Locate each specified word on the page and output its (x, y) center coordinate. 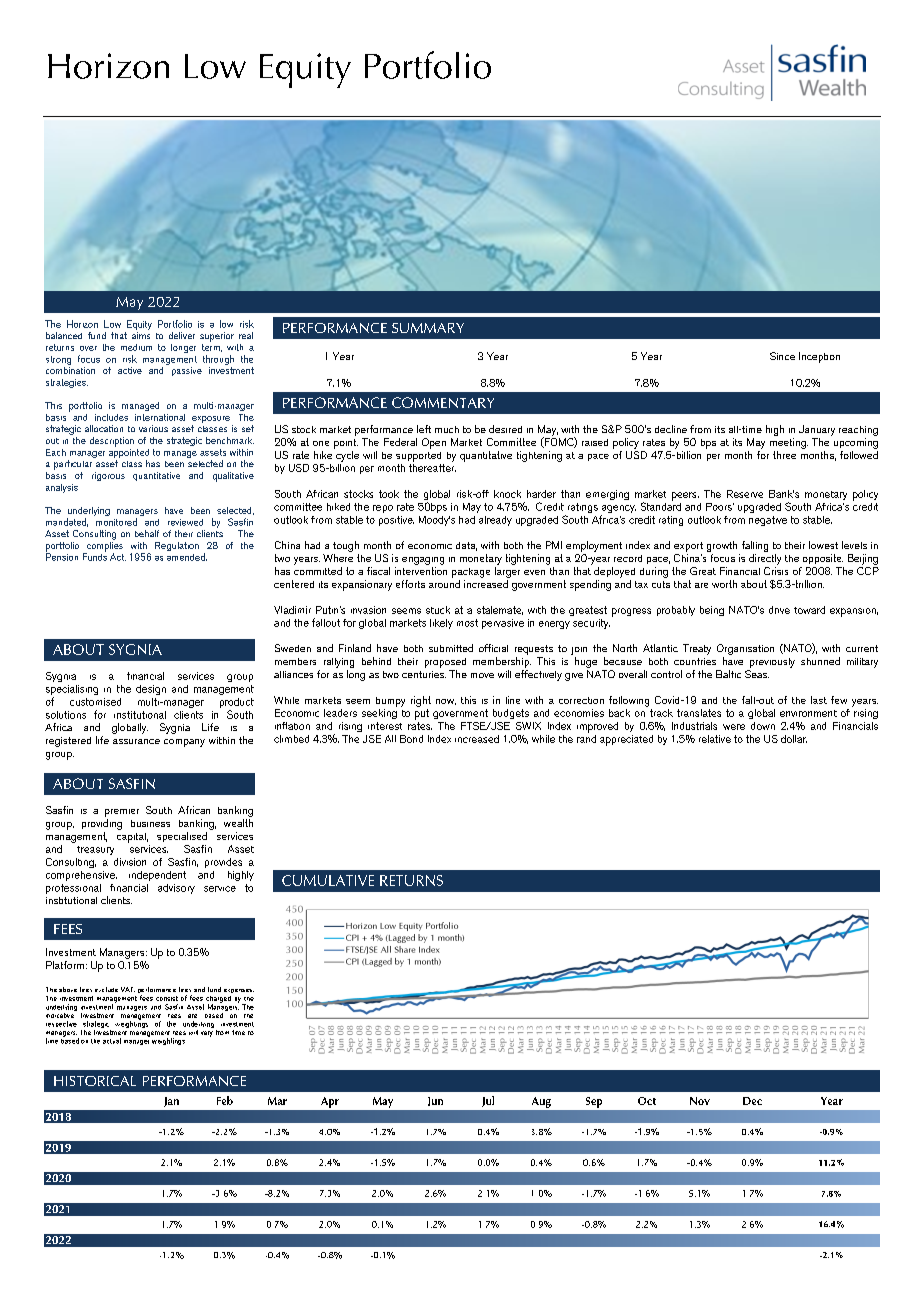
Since (782, 356)
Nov (700, 1101)
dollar (794, 739)
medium (136, 347)
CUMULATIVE (328, 880)
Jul (488, 1101)
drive (779, 610)
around (444, 582)
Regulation (177, 546)
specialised (182, 837)
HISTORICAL (95, 1081)
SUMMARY (428, 328)
